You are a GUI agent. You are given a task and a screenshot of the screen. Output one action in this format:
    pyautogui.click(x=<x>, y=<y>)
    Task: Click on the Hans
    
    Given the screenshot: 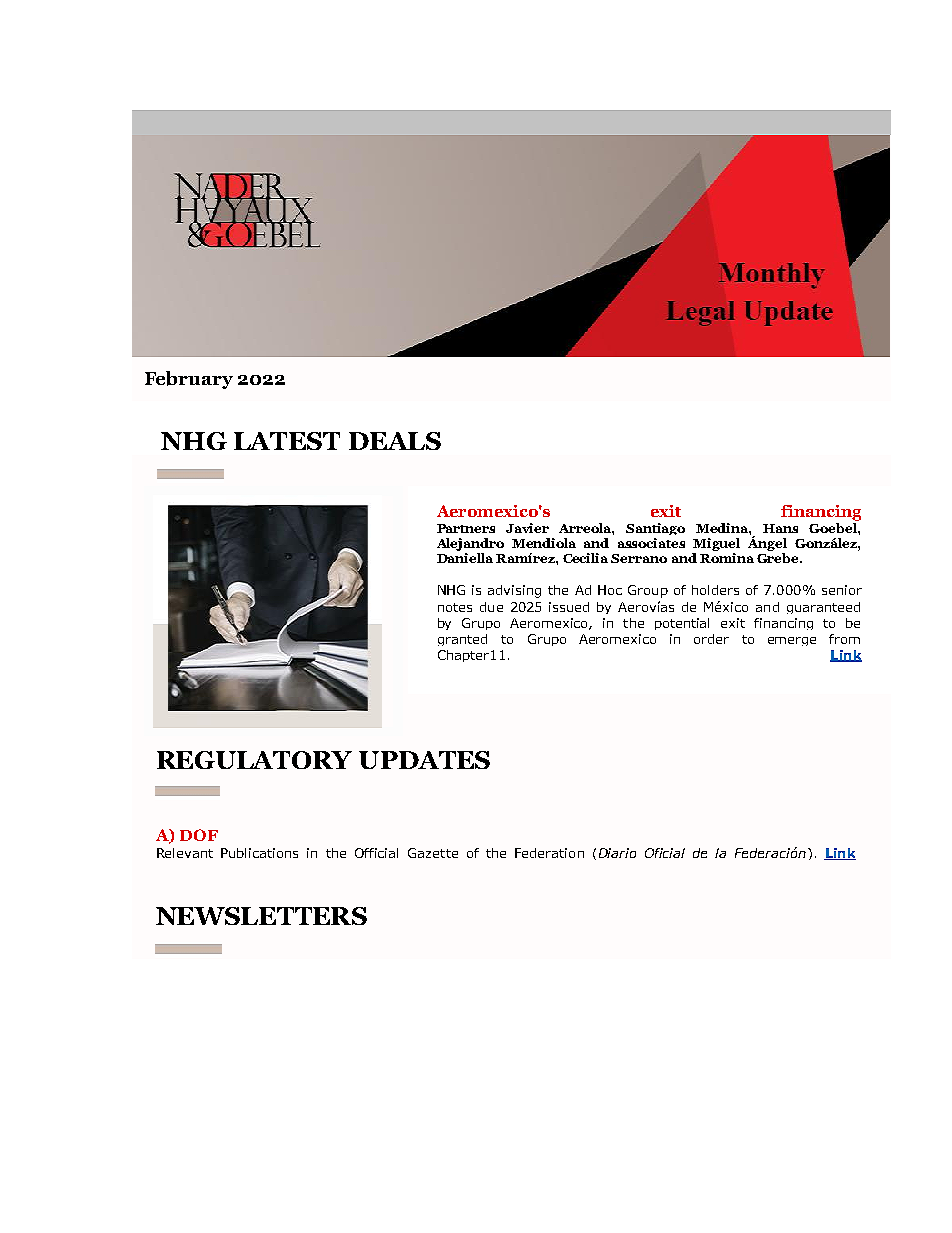 What is the action you would take?
    pyautogui.click(x=780, y=528)
